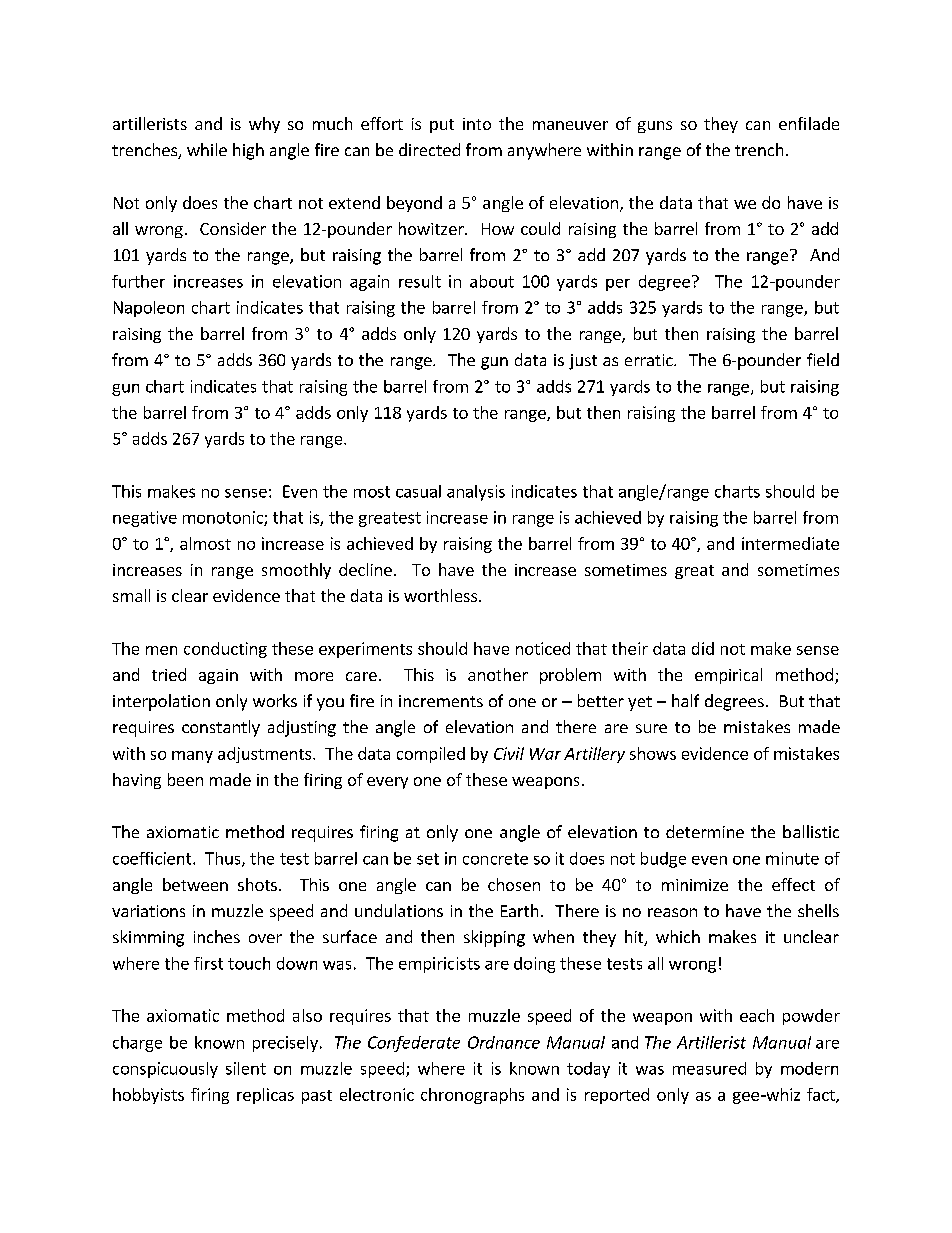 The width and height of the screenshot is (952, 1233). What do you see at coordinates (246, 1068) in the screenshot?
I see `silent` at bounding box center [246, 1068].
